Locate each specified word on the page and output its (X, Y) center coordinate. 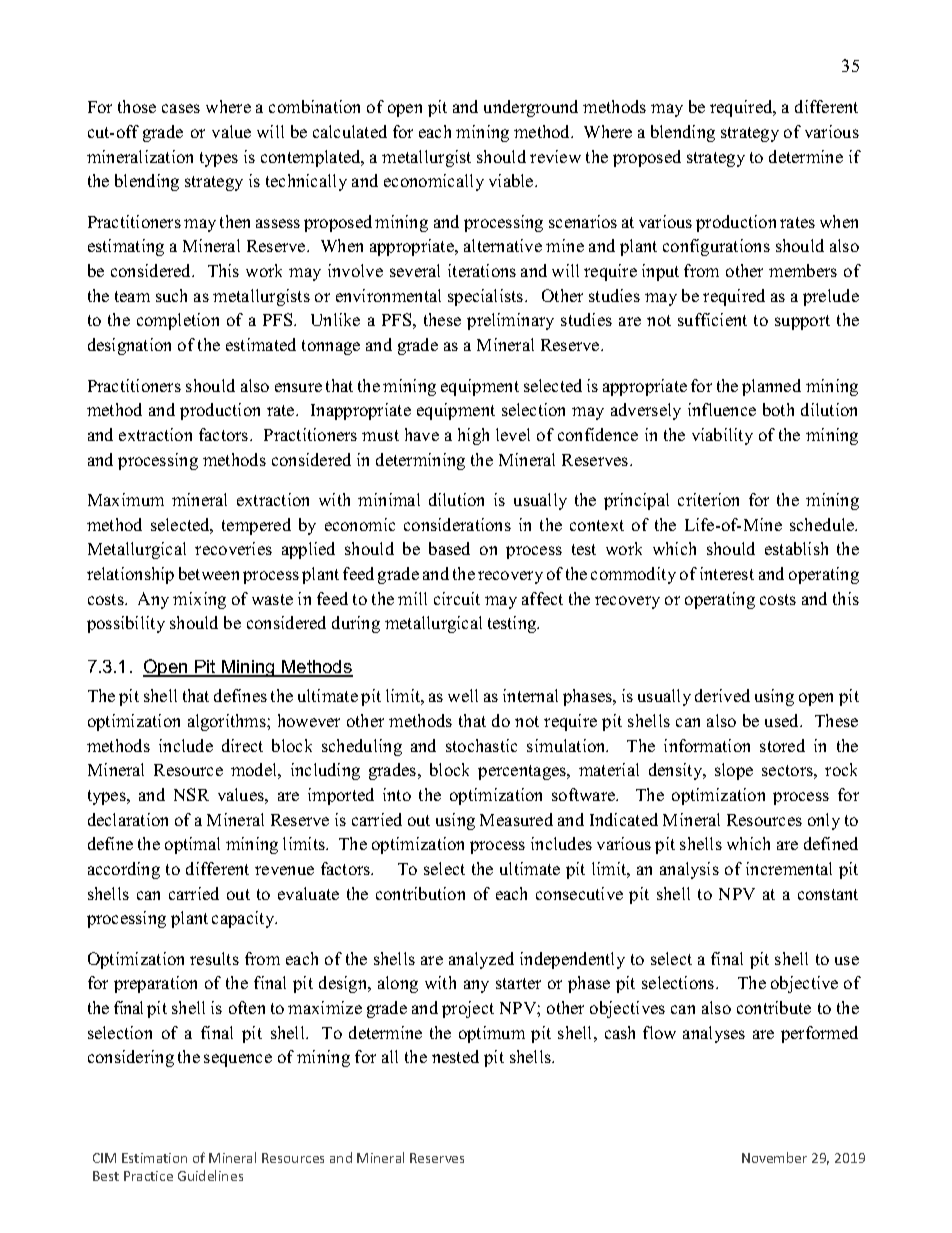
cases (181, 108)
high (473, 436)
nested (455, 1056)
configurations (716, 247)
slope (734, 771)
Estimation (154, 1158)
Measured (516, 819)
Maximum (126, 499)
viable (512, 180)
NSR (191, 794)
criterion (708, 499)
